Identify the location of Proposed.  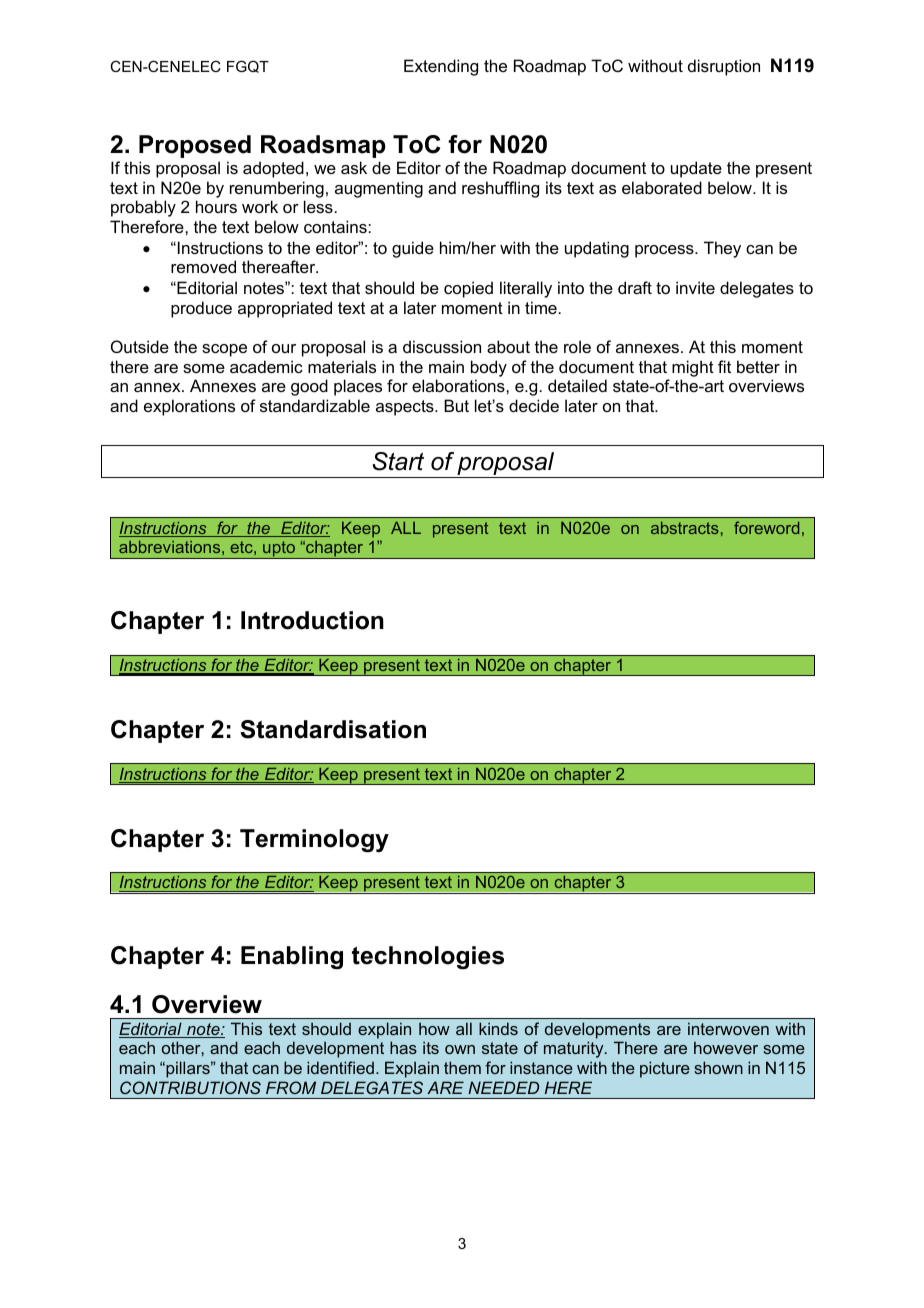
(195, 146).
